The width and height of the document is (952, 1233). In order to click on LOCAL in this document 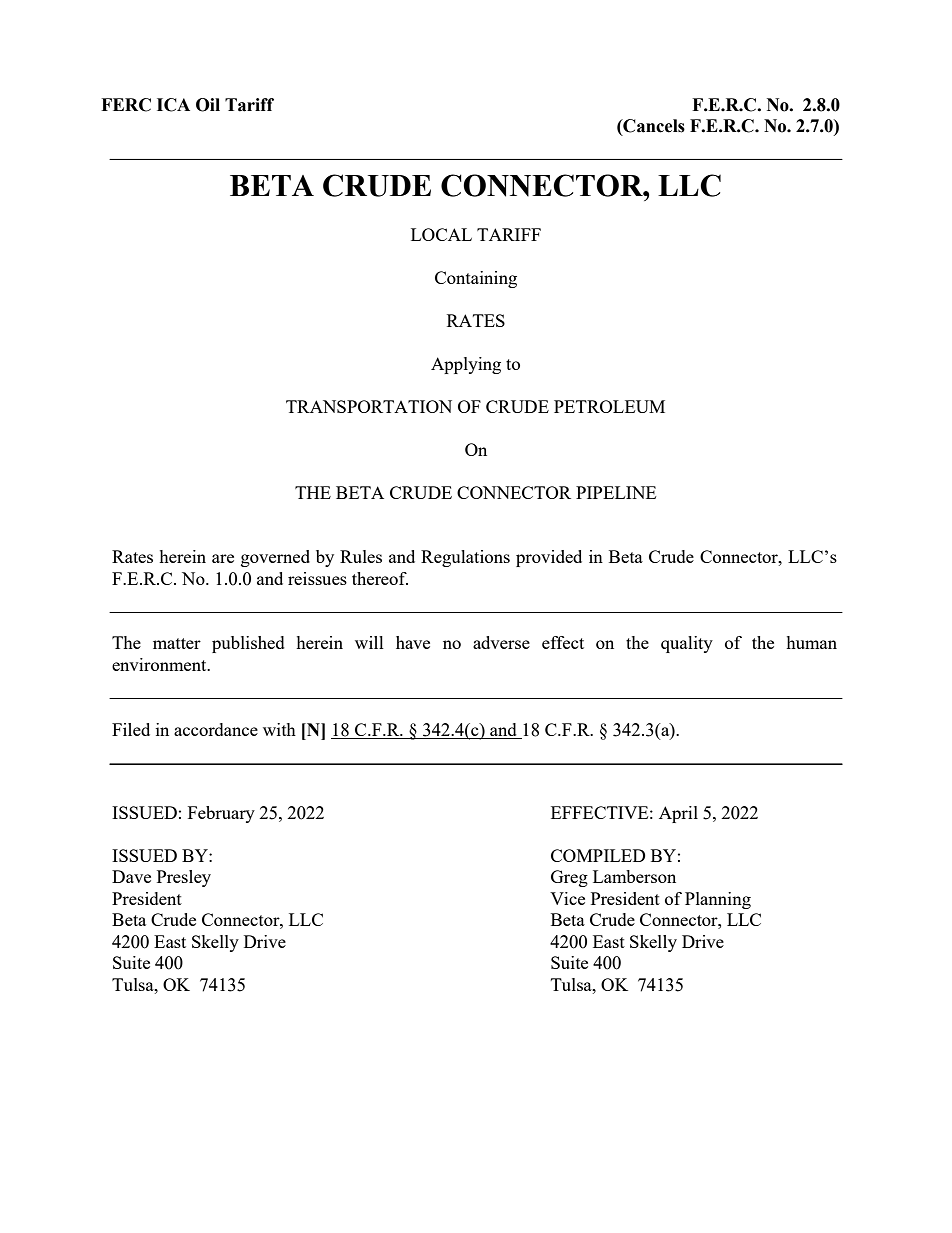, I will do `click(441, 234)`.
